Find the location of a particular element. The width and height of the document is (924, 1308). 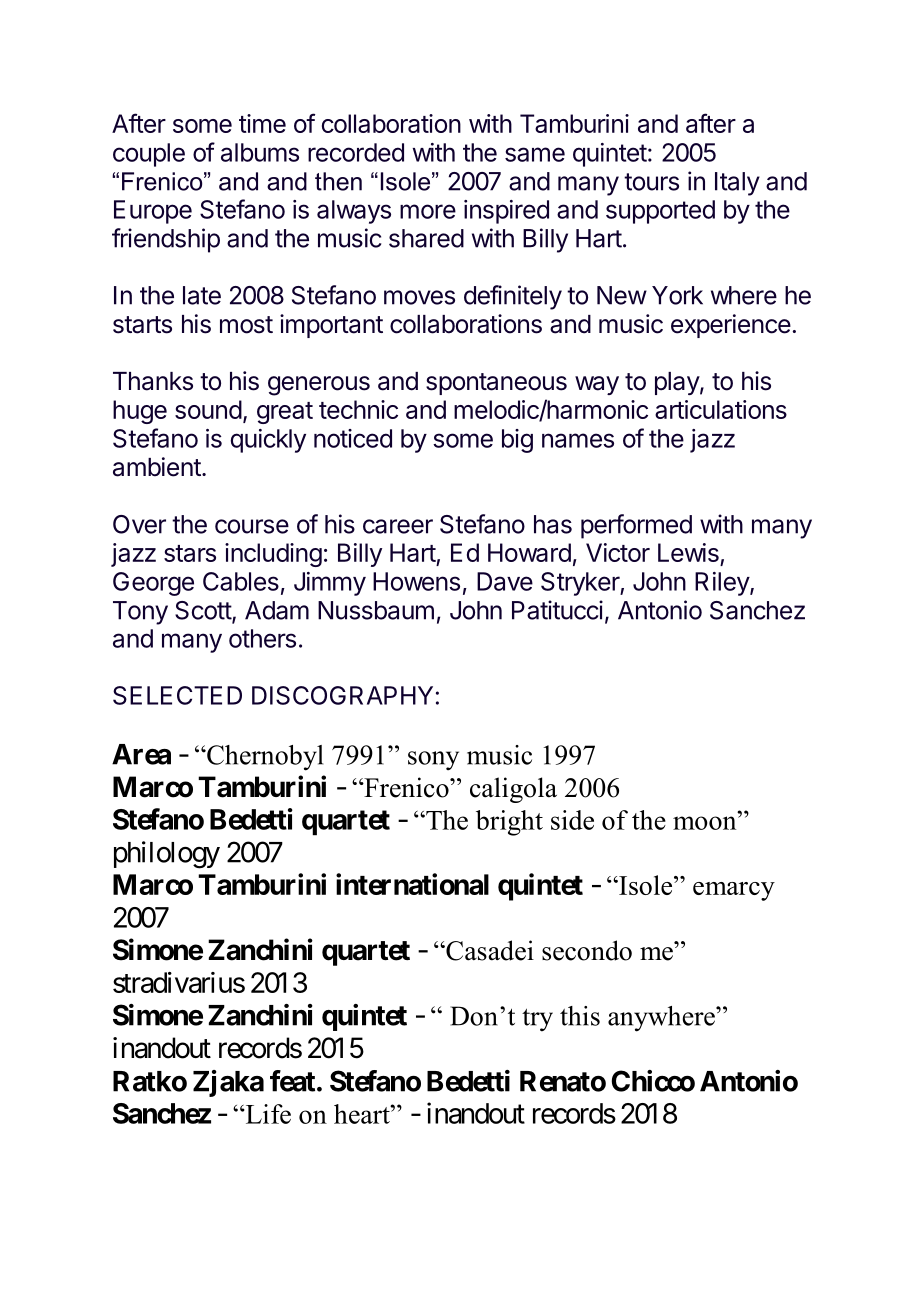

this is located at coordinates (580, 1016).
